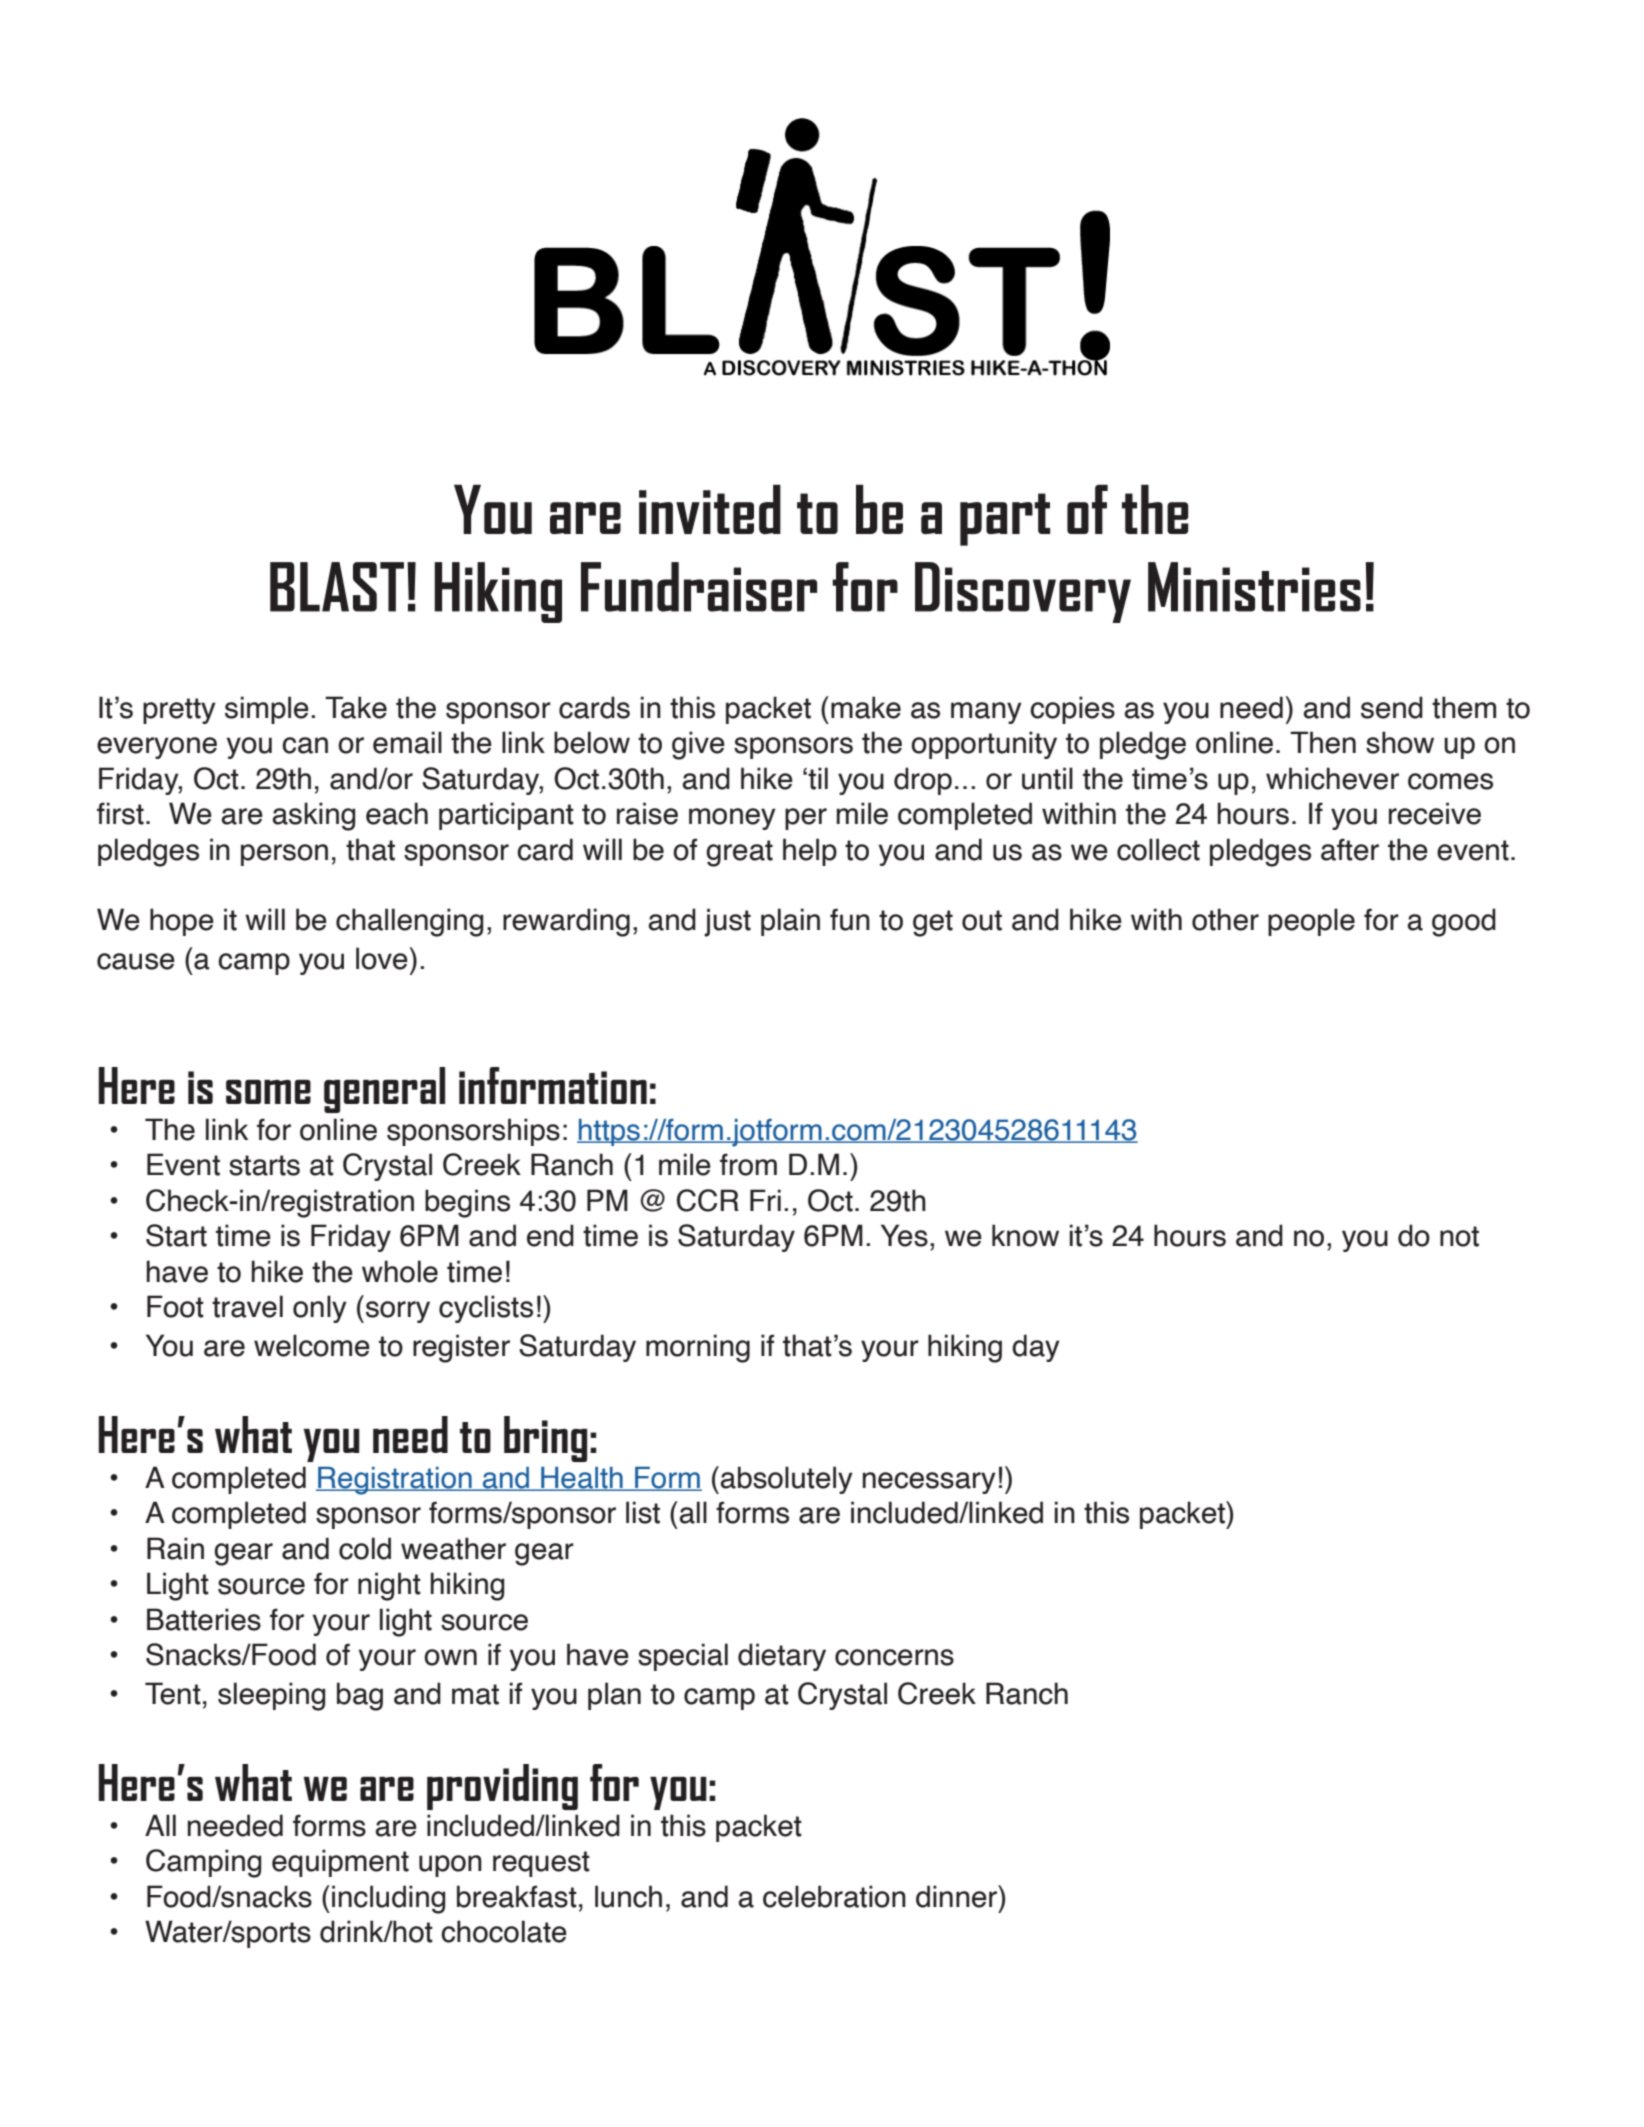 This screenshot has height=2127, width=1644. Describe the element at coordinates (782, 1657) in the screenshot. I see `dietary` at that location.
